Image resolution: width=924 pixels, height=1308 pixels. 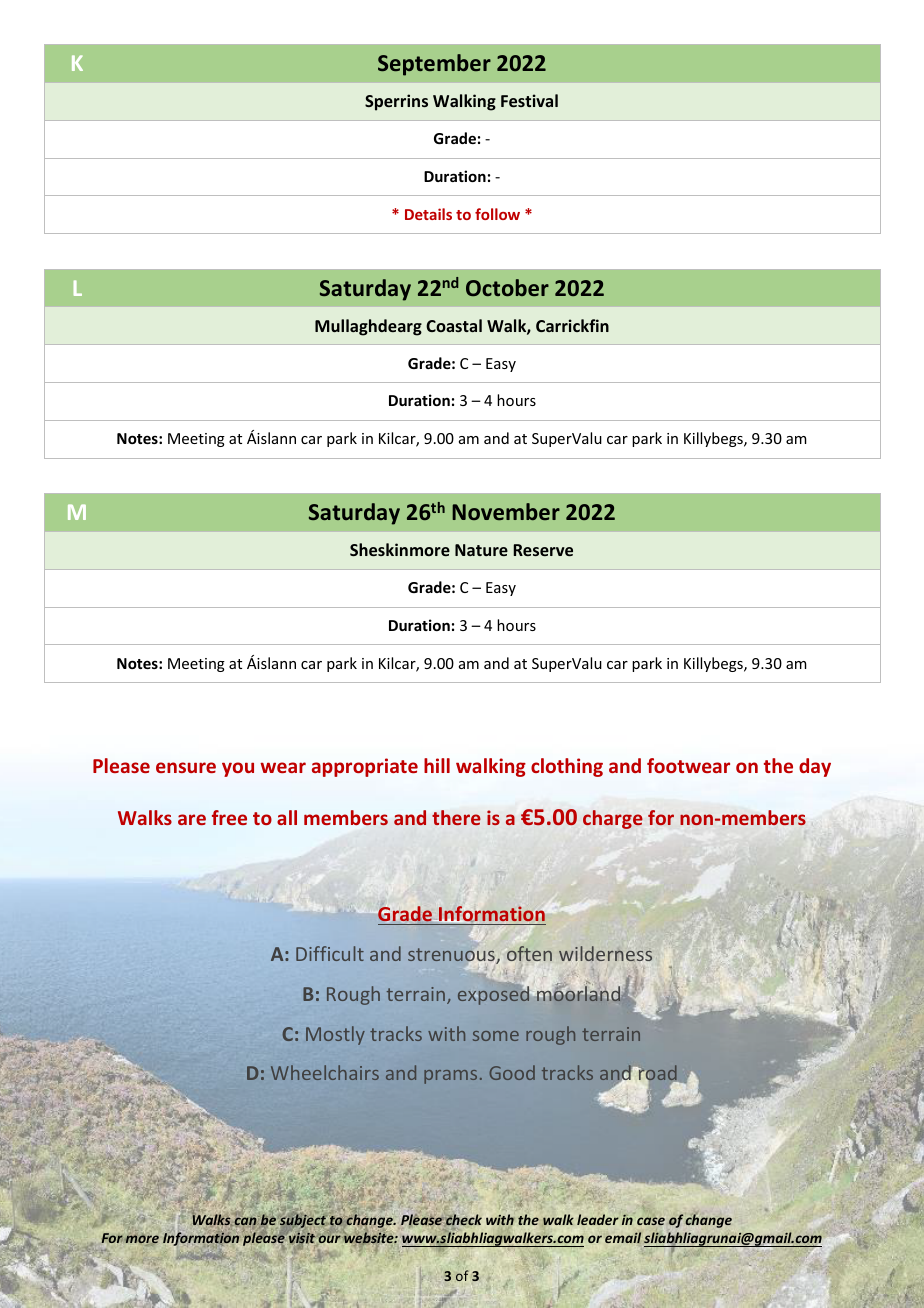 What do you see at coordinates (543, 550) in the page?
I see `Reserve` at bounding box center [543, 550].
